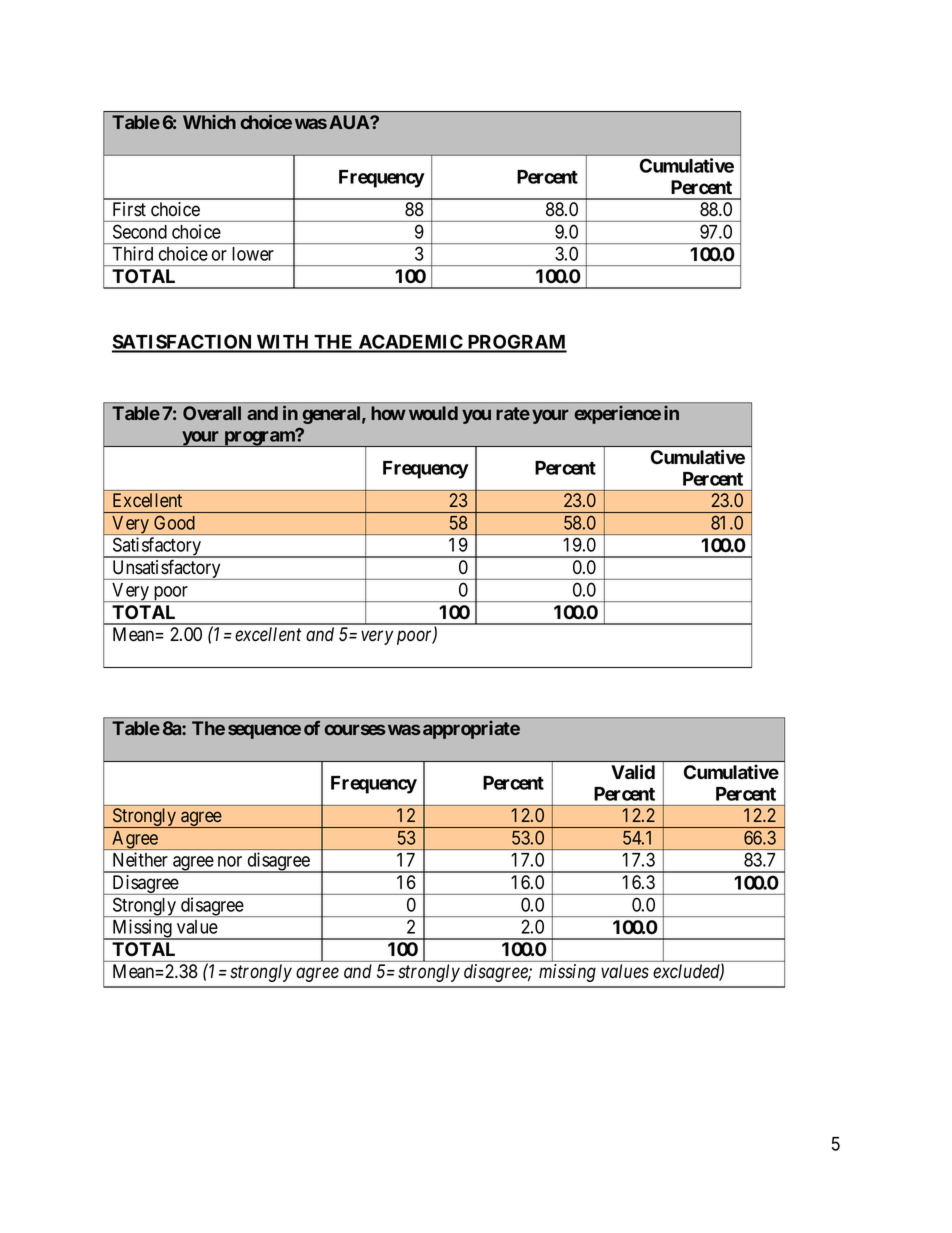 This image has width=952, height=1233. What do you see at coordinates (174, 523) in the image?
I see `Good` at bounding box center [174, 523].
